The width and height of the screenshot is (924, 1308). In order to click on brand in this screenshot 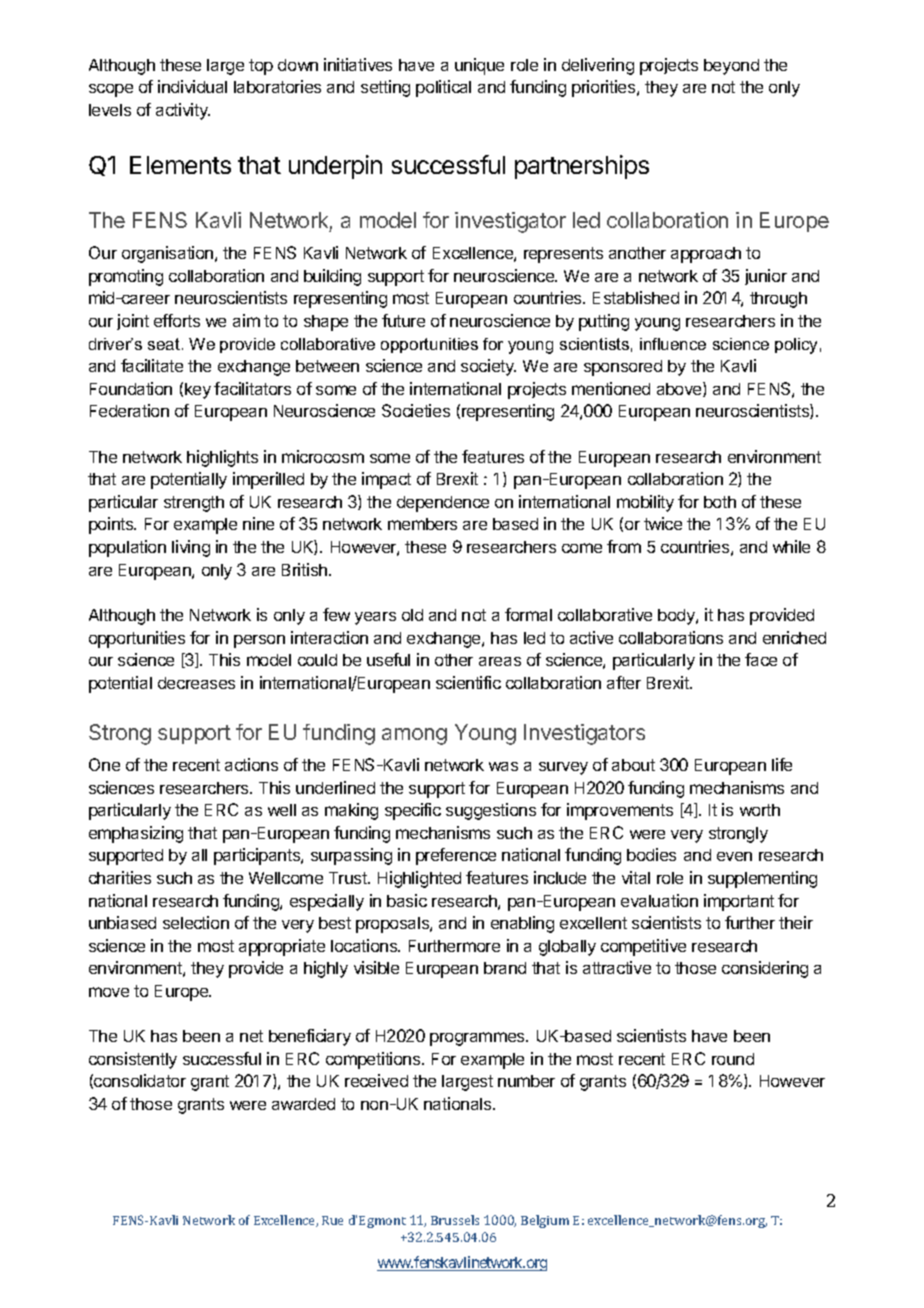, I will do `click(505, 968)`.
